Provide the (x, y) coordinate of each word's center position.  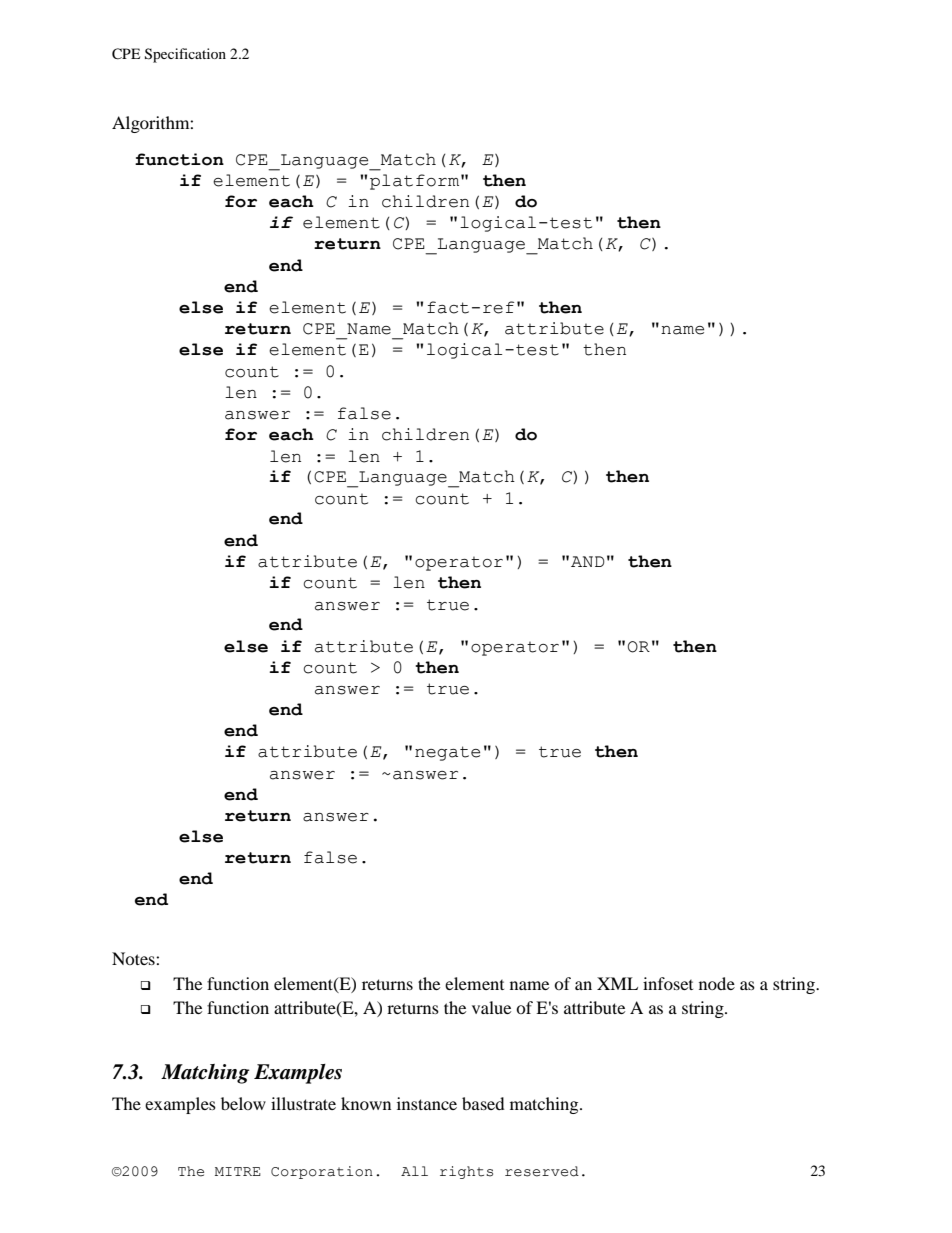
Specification (185, 55)
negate (447, 753)
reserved (542, 1171)
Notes (134, 958)
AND (588, 561)
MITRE (238, 1171)
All (414, 1171)
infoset (668, 983)
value (491, 1007)
